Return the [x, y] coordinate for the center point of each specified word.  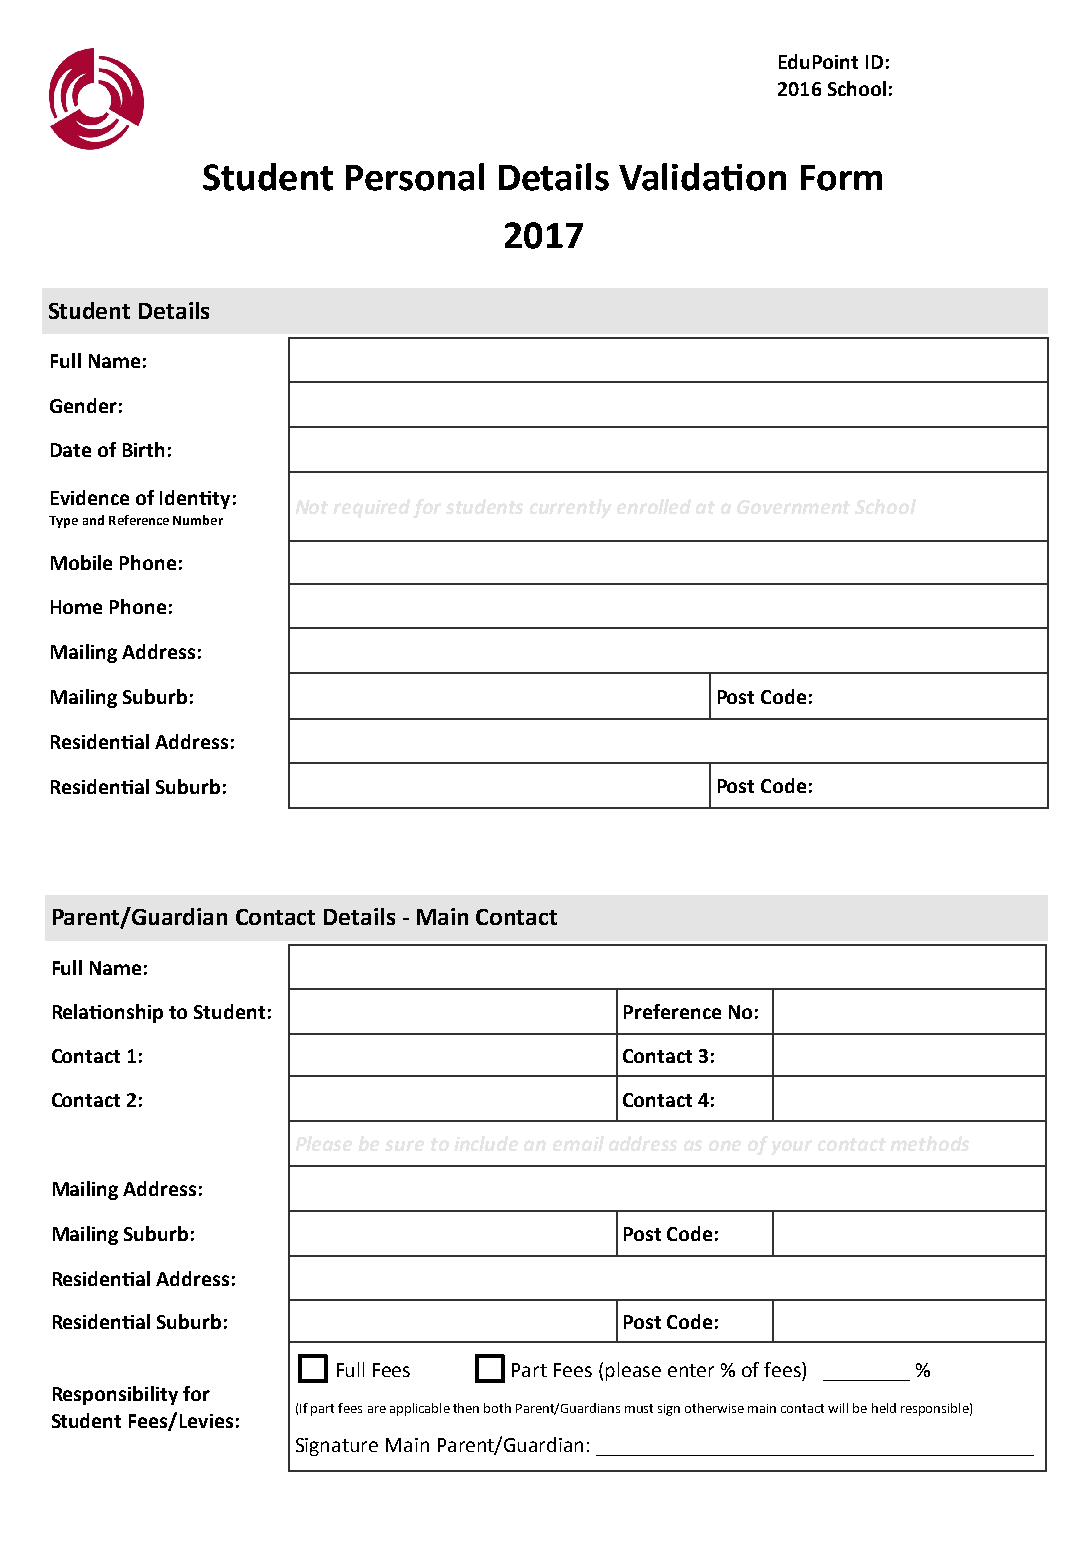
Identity [195, 499]
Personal [415, 177]
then [466, 1408]
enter [691, 1370]
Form [841, 178]
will [838, 1408]
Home [76, 607]
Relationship [108, 1013]
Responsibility [115, 1395]
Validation [702, 177]
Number [198, 520]
